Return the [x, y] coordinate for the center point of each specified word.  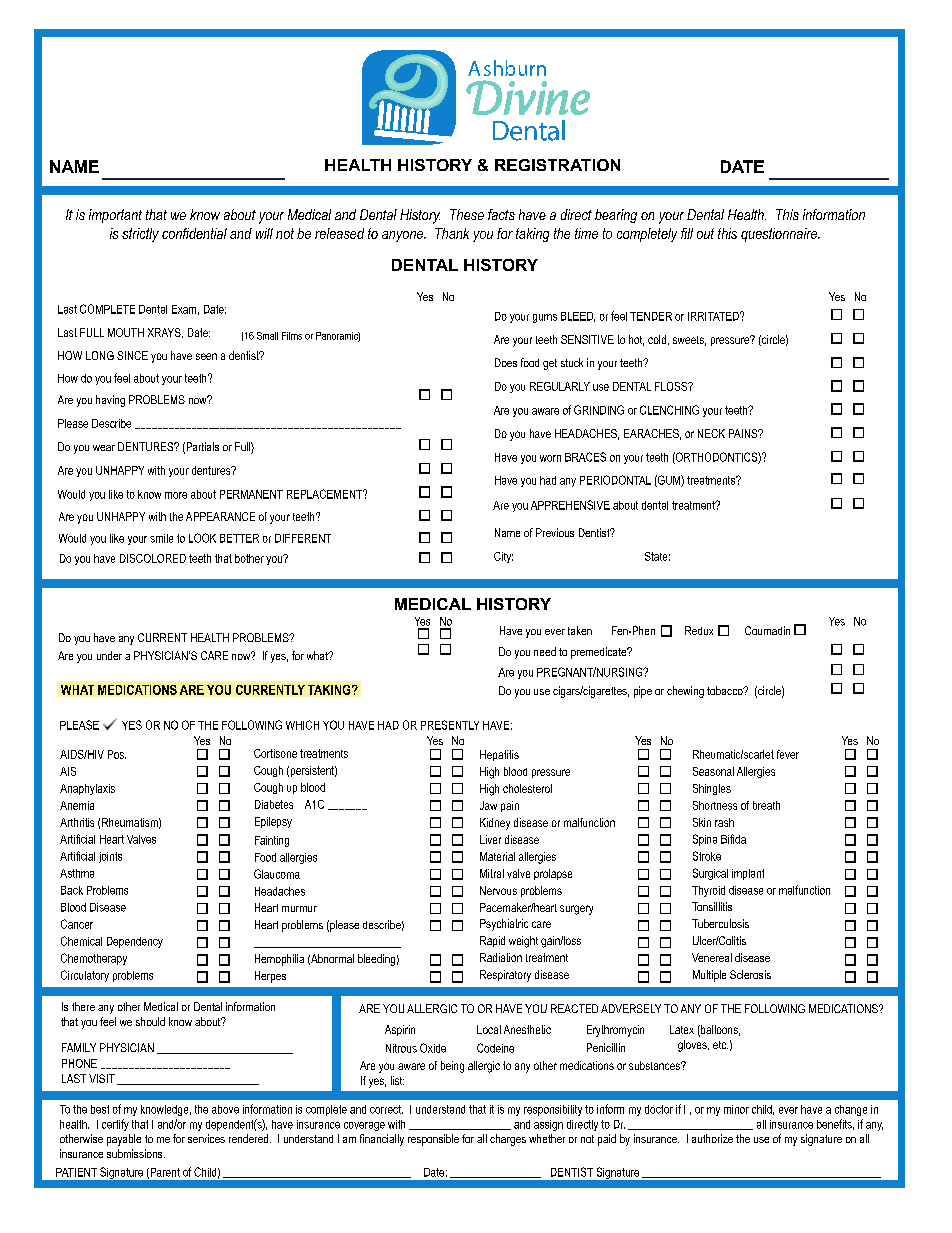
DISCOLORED [153, 558]
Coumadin [767, 630]
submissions [136, 1153]
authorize [712, 1138]
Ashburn [507, 68]
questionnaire [780, 235]
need [545, 651]
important [115, 216]
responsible [433, 1140]
